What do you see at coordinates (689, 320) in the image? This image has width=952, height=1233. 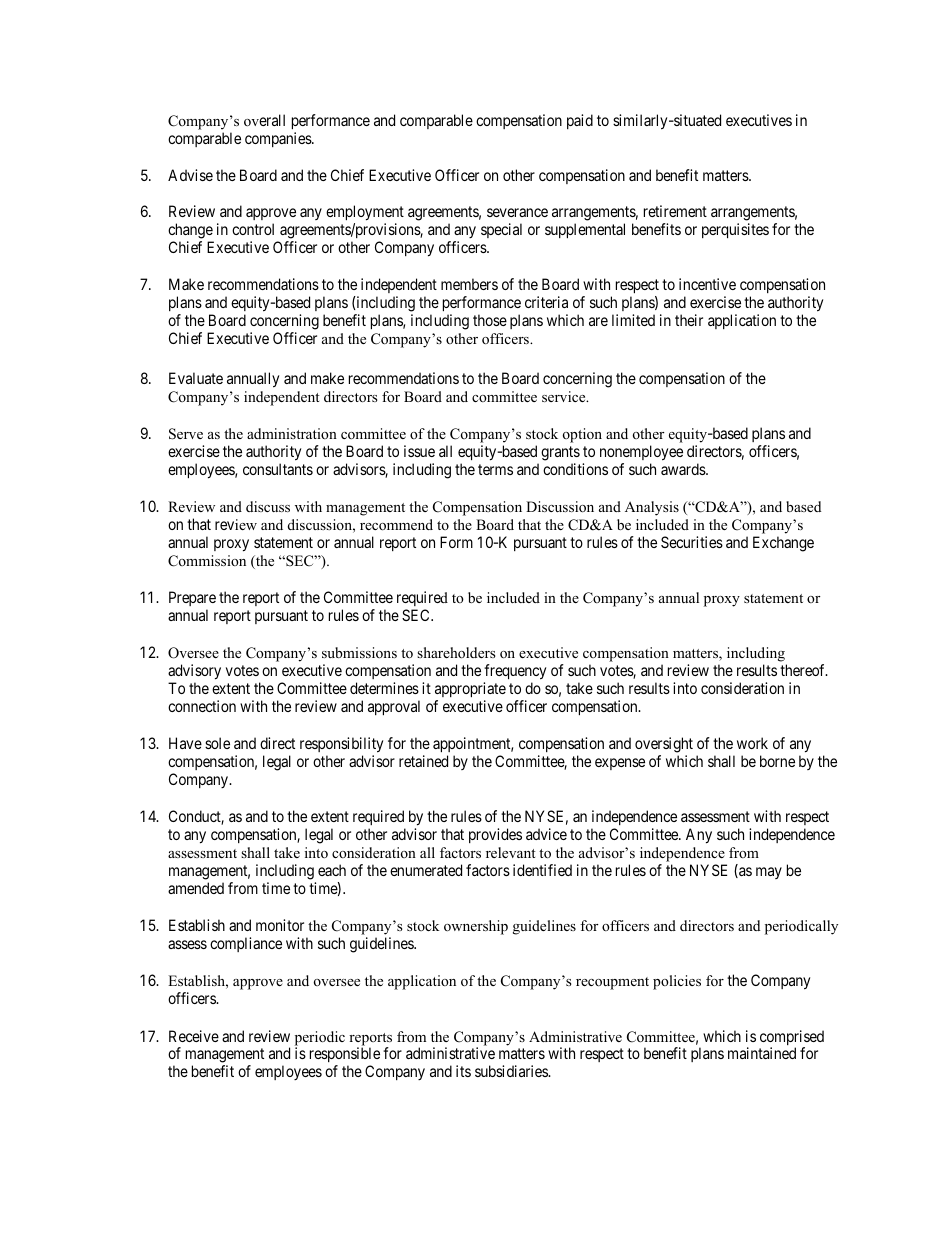 I see `their` at bounding box center [689, 320].
